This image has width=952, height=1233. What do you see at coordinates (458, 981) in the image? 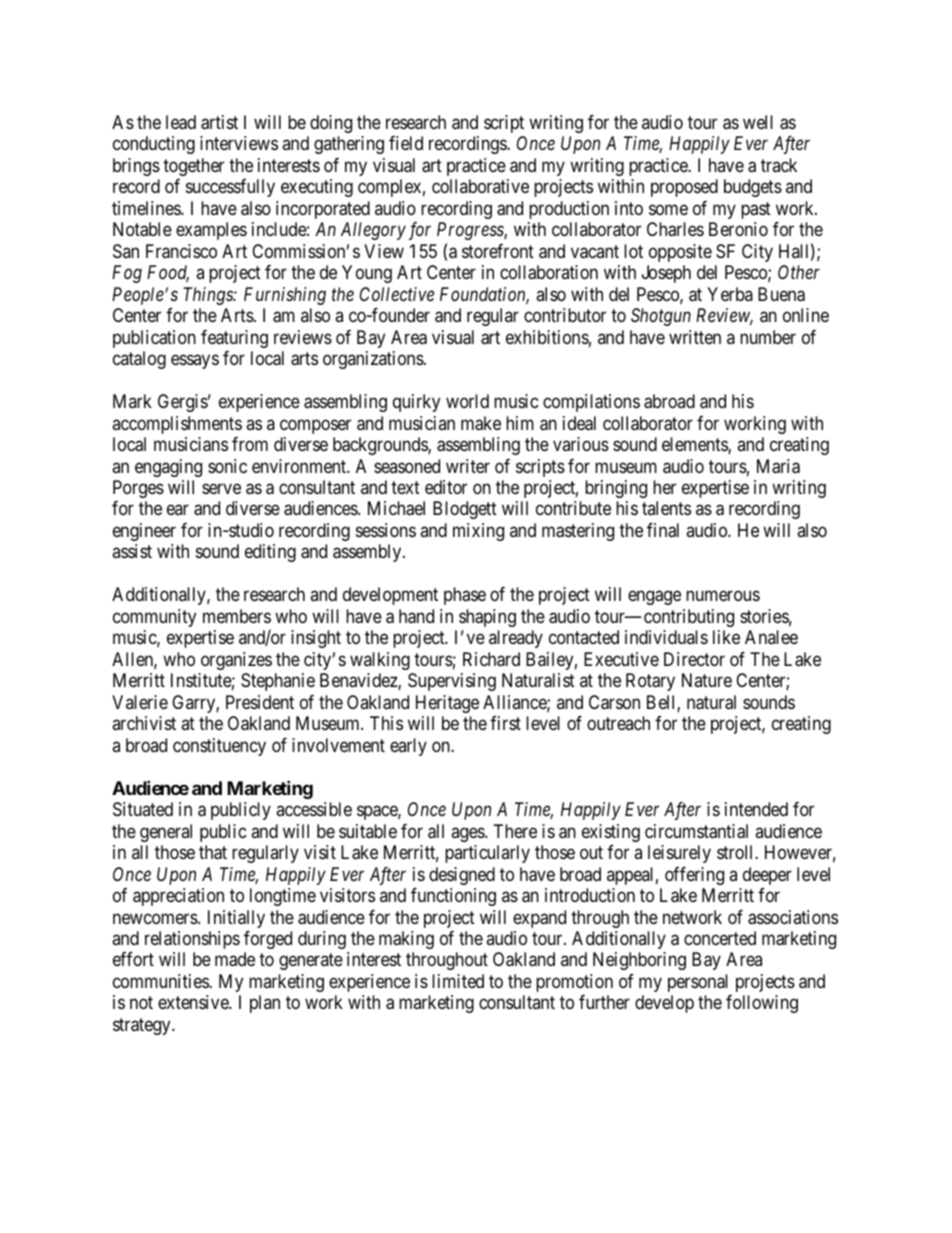
I see `limited` at bounding box center [458, 981].
